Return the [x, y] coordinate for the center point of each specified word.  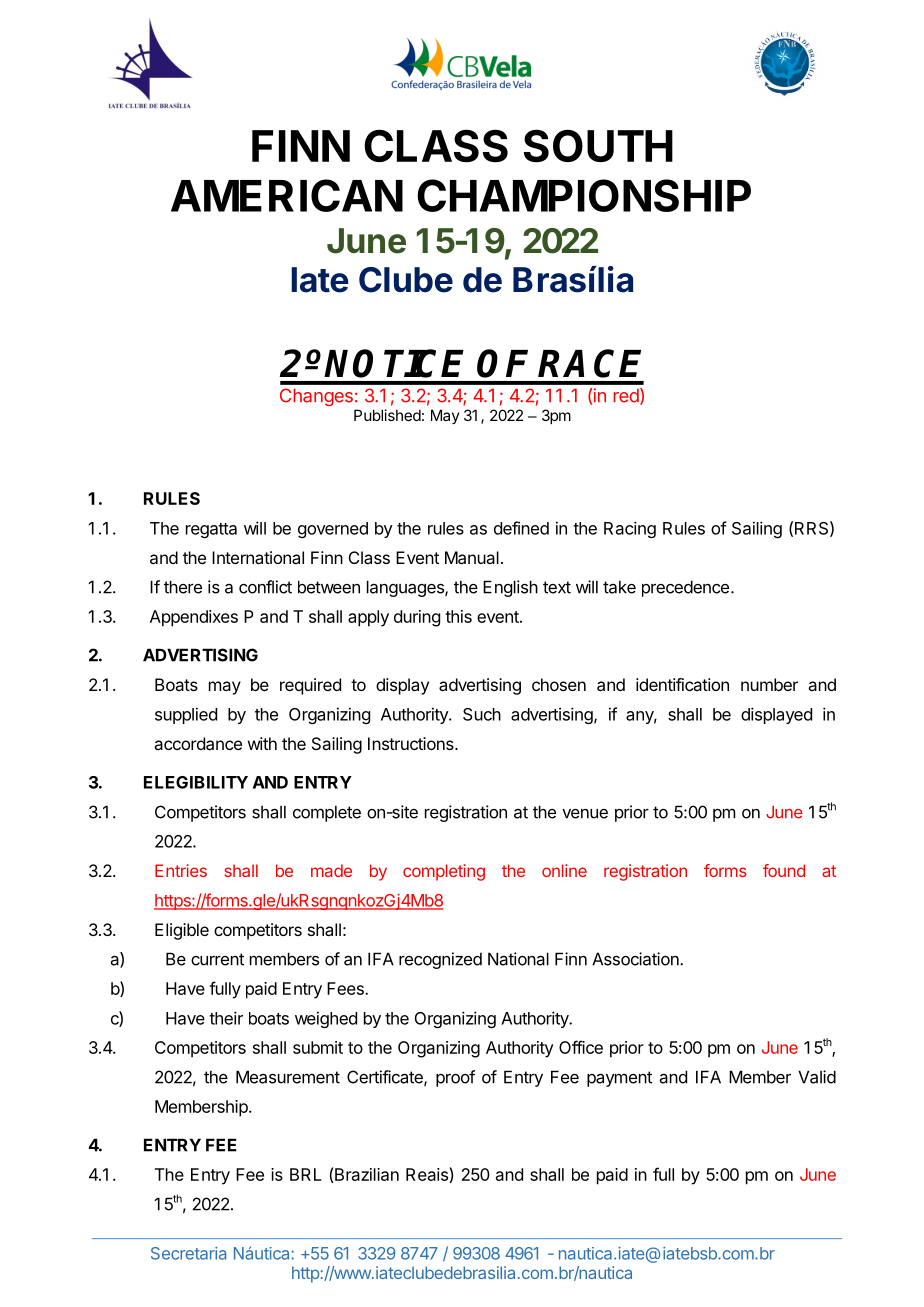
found [784, 870]
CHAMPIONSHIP [584, 195]
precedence [685, 588]
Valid [817, 1077]
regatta [211, 530]
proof [455, 1078]
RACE [589, 363]
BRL [306, 1174]
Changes [316, 397]
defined [521, 528]
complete [327, 813]
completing [444, 872]
